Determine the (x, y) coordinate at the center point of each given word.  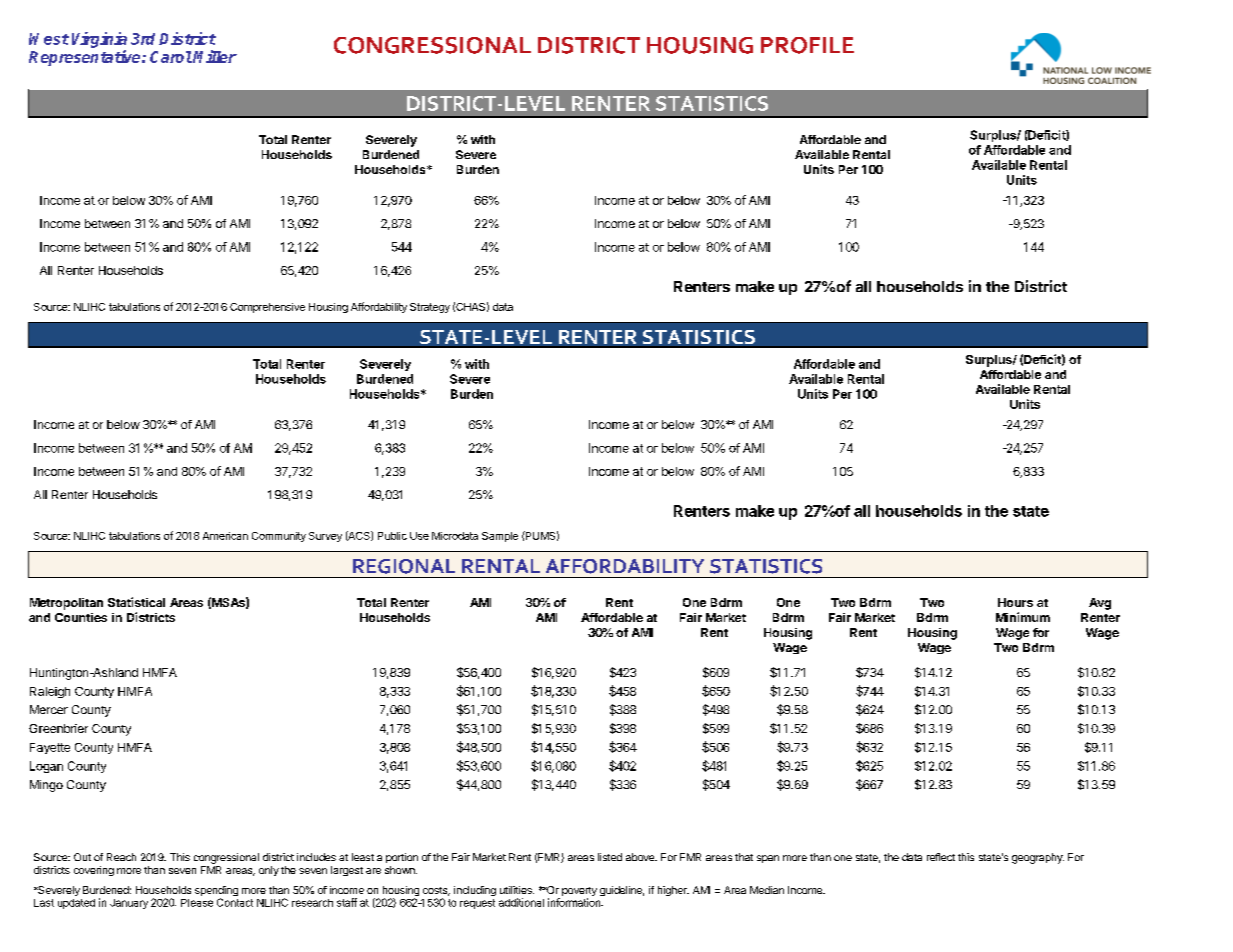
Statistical (136, 602)
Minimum (1023, 617)
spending (216, 892)
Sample (500, 537)
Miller (215, 56)
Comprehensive (267, 308)
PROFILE (807, 45)
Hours (1015, 602)
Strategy (430, 308)
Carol (171, 57)
